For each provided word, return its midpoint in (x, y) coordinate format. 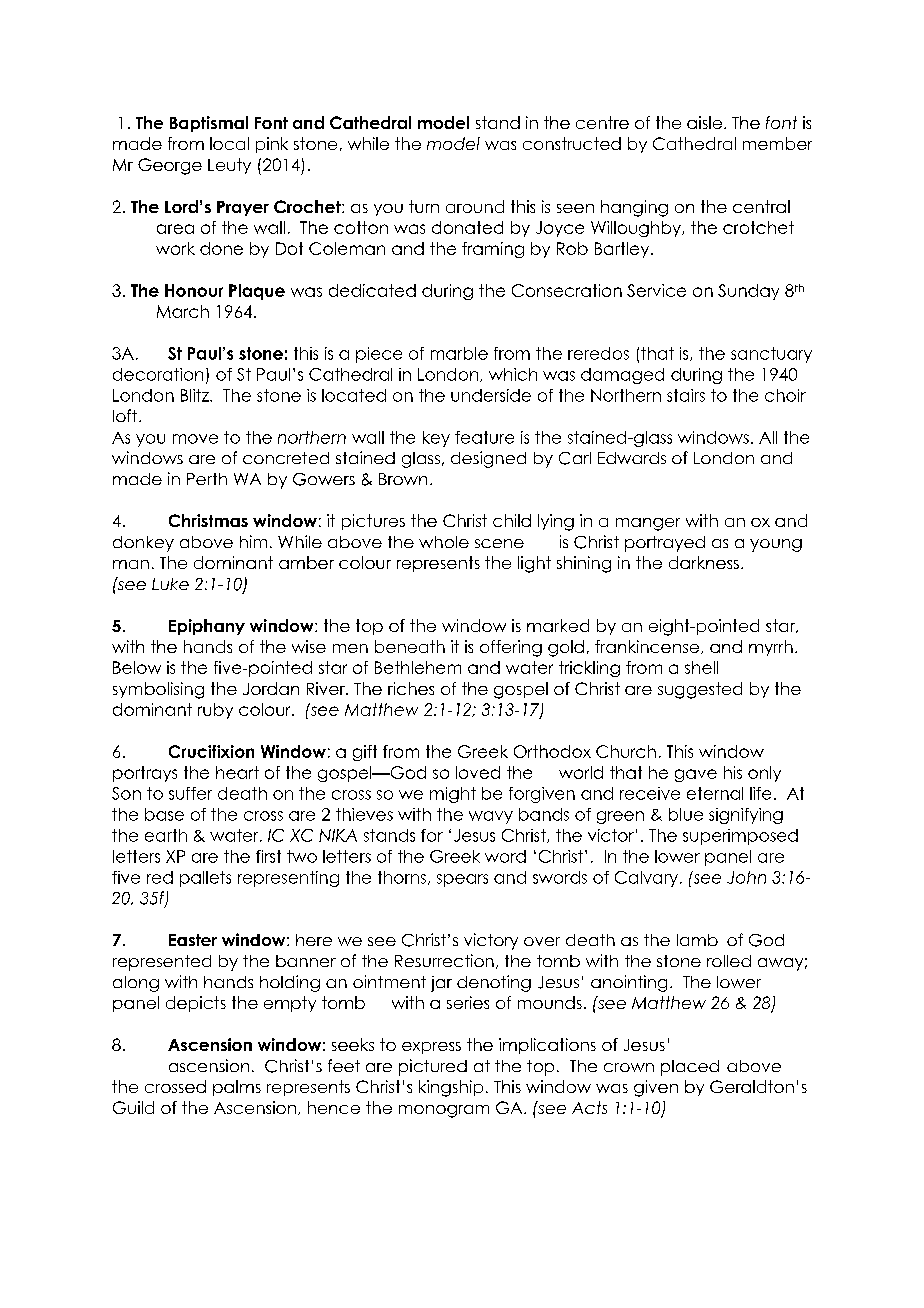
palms (237, 1088)
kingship (451, 1088)
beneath (410, 646)
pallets (205, 879)
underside (491, 395)
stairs (686, 395)
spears (462, 880)
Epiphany (207, 627)
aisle (704, 122)
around (475, 206)
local (229, 143)
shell (701, 667)
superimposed (740, 837)
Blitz (196, 395)
